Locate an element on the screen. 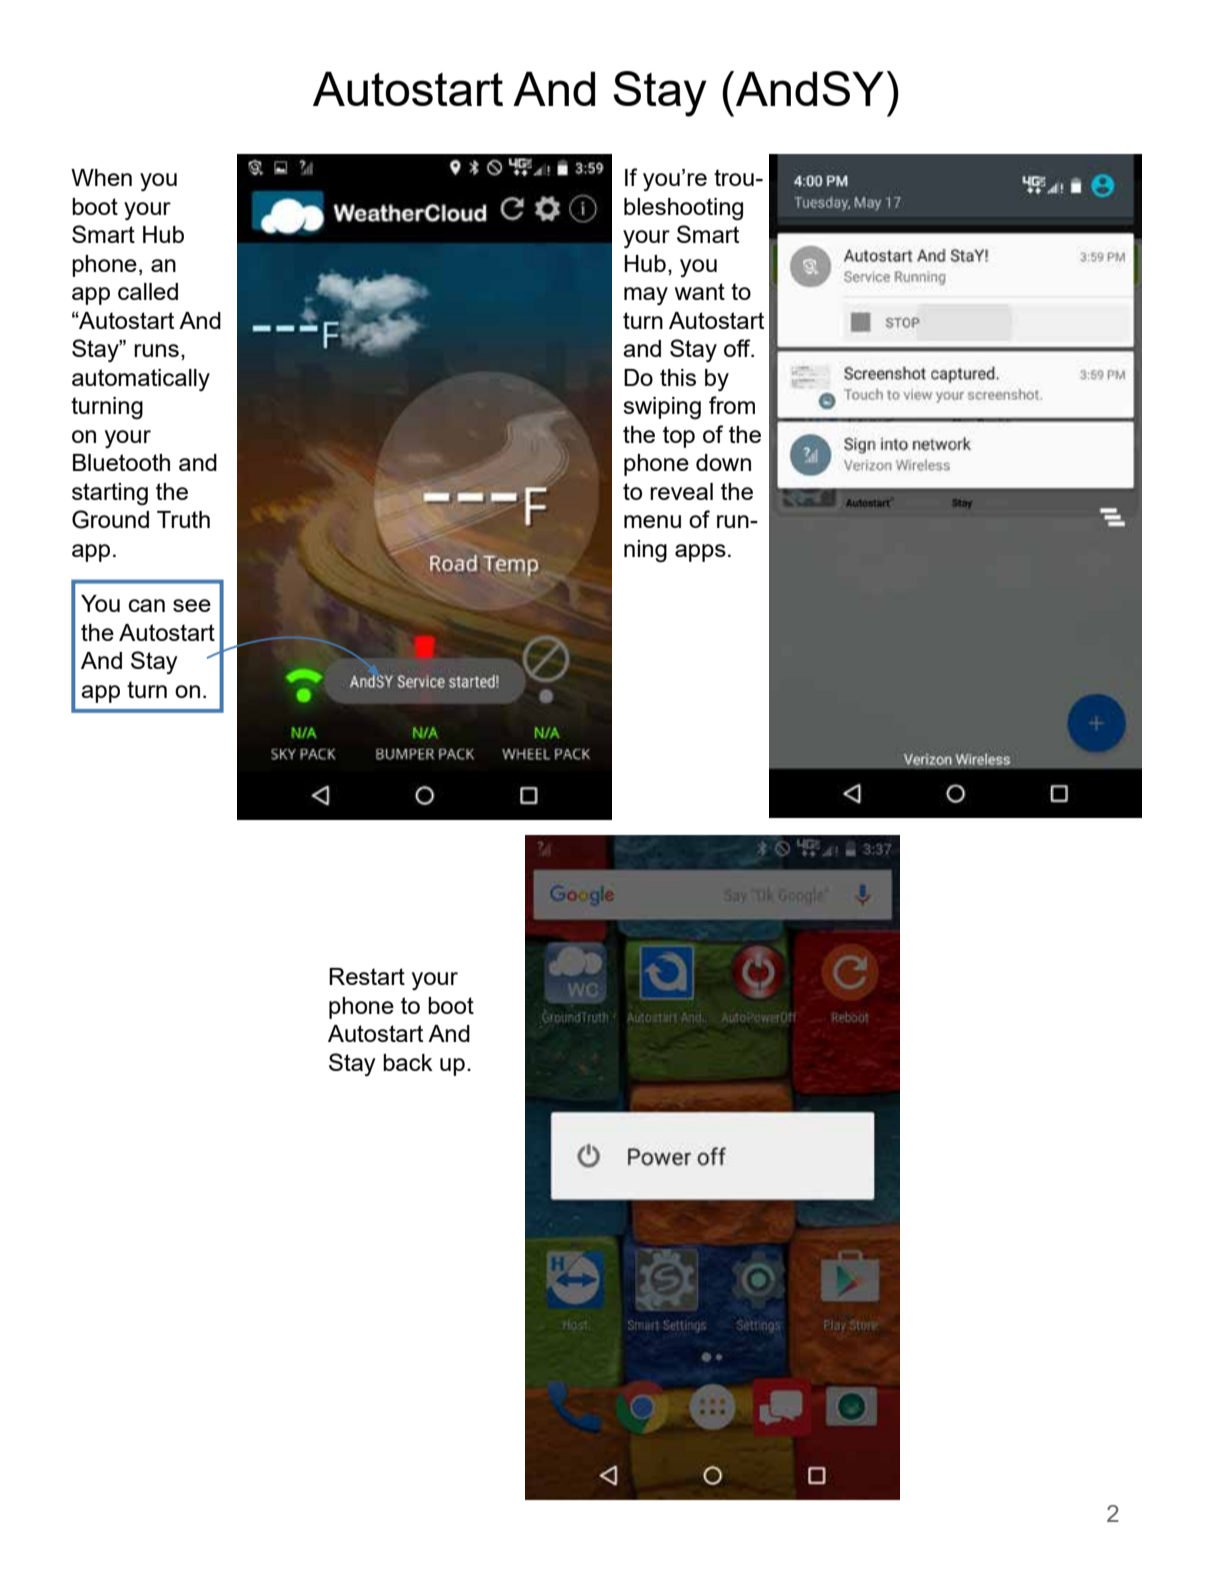 Image resolution: width=1213 pixels, height=1570 pixels. see is located at coordinates (192, 605).
